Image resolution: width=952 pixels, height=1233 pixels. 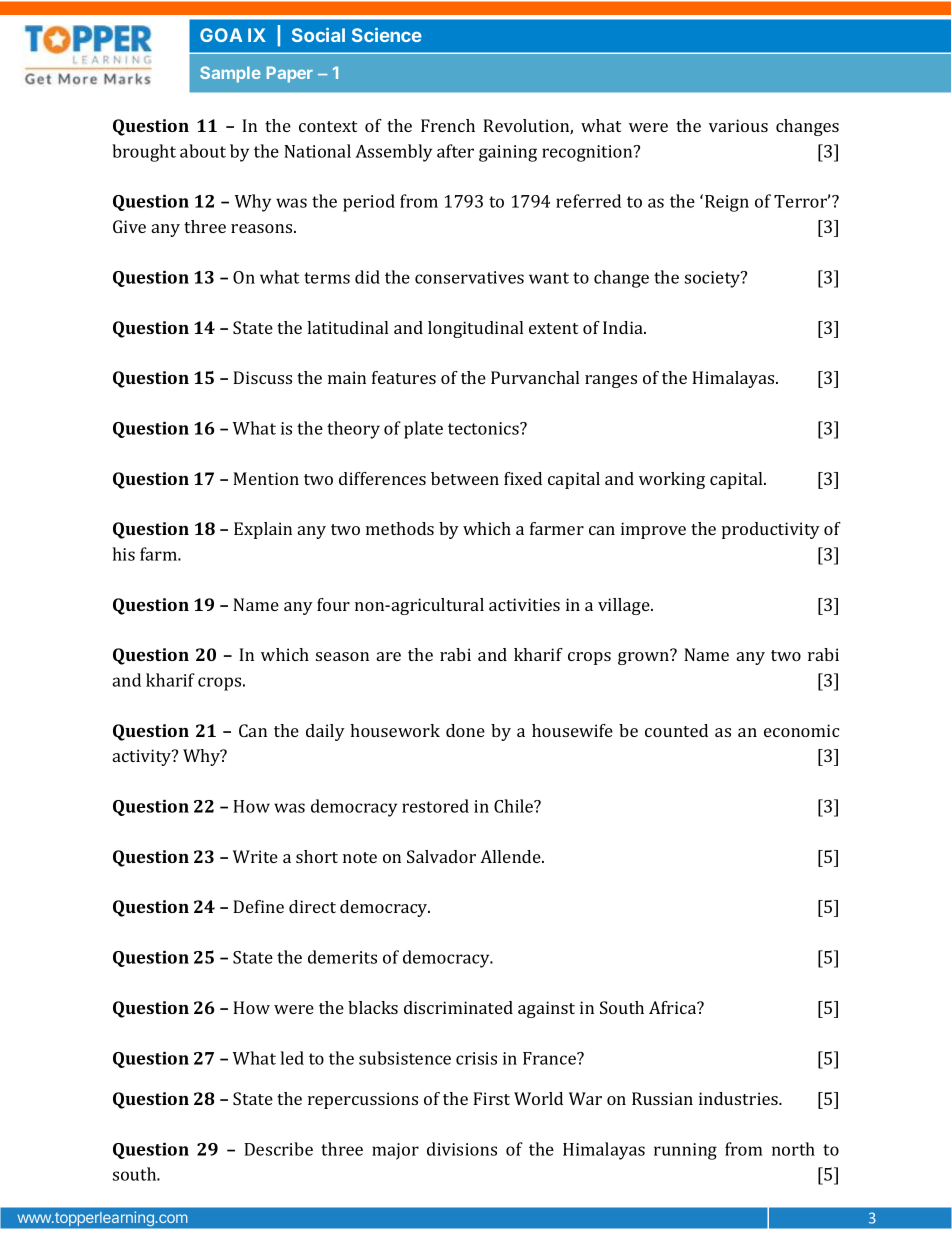 What do you see at coordinates (771, 530) in the screenshot?
I see `productivity` at bounding box center [771, 530].
